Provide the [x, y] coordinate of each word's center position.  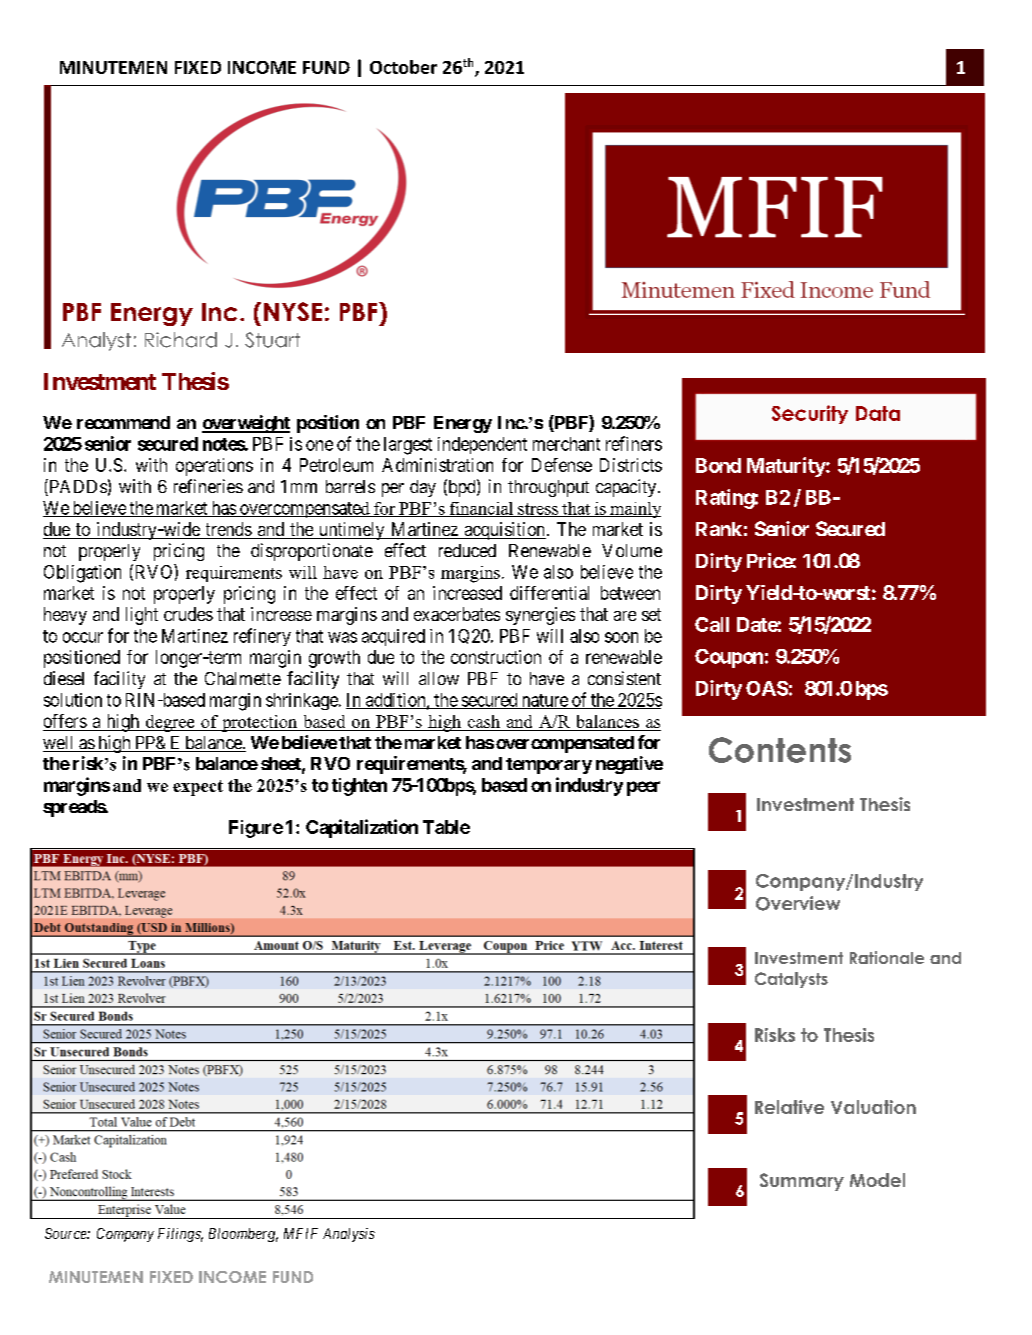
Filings [180, 1235]
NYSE [293, 311]
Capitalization [362, 828]
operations [214, 467]
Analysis [349, 1235]
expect [198, 788]
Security [810, 414]
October [403, 67]
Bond [718, 465]
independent [482, 445]
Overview [798, 903]
